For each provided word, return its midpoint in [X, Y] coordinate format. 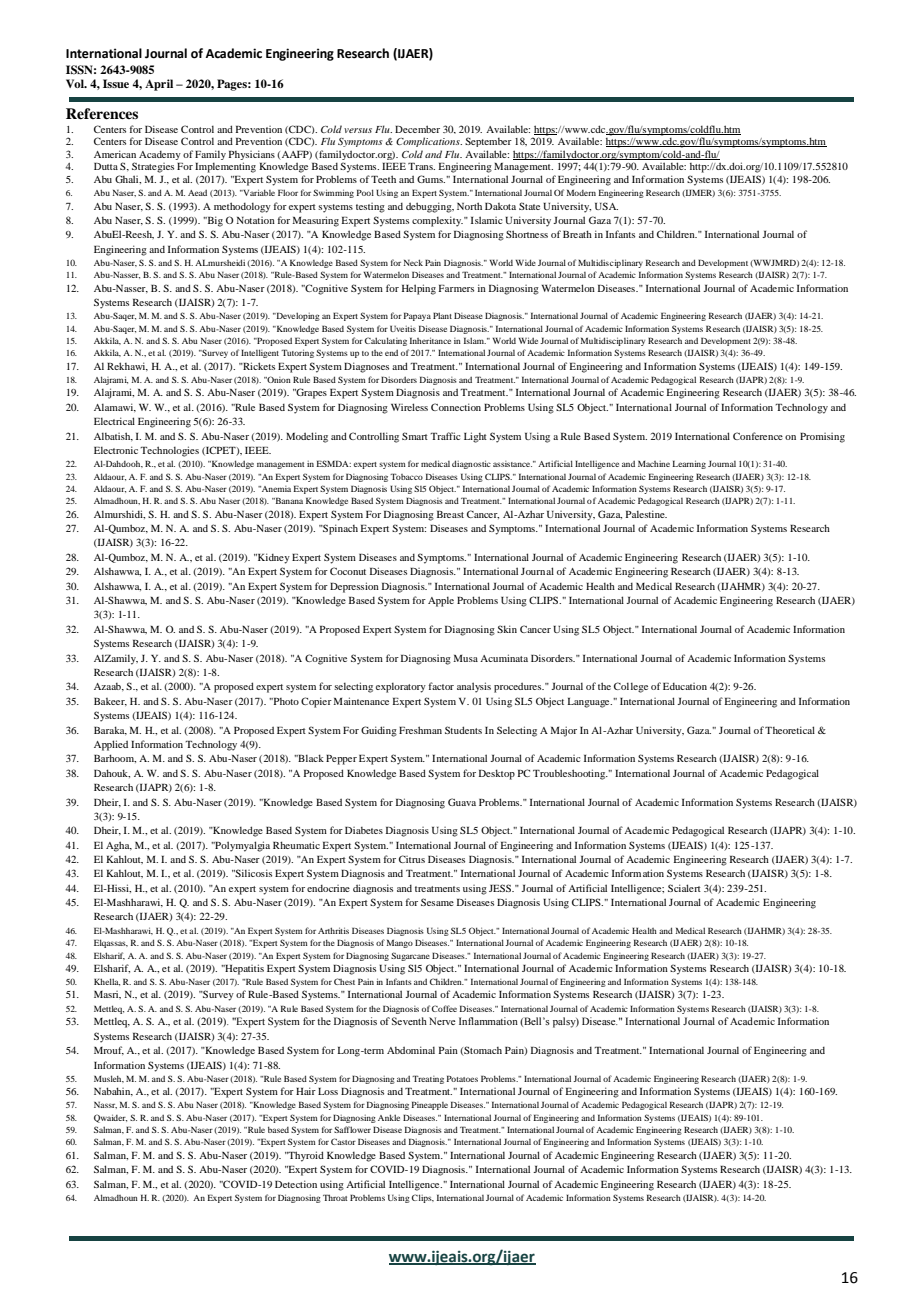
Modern [581, 192]
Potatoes [462, 1078]
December [417, 129]
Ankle [389, 1117]
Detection [296, 1184]
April [159, 85]
